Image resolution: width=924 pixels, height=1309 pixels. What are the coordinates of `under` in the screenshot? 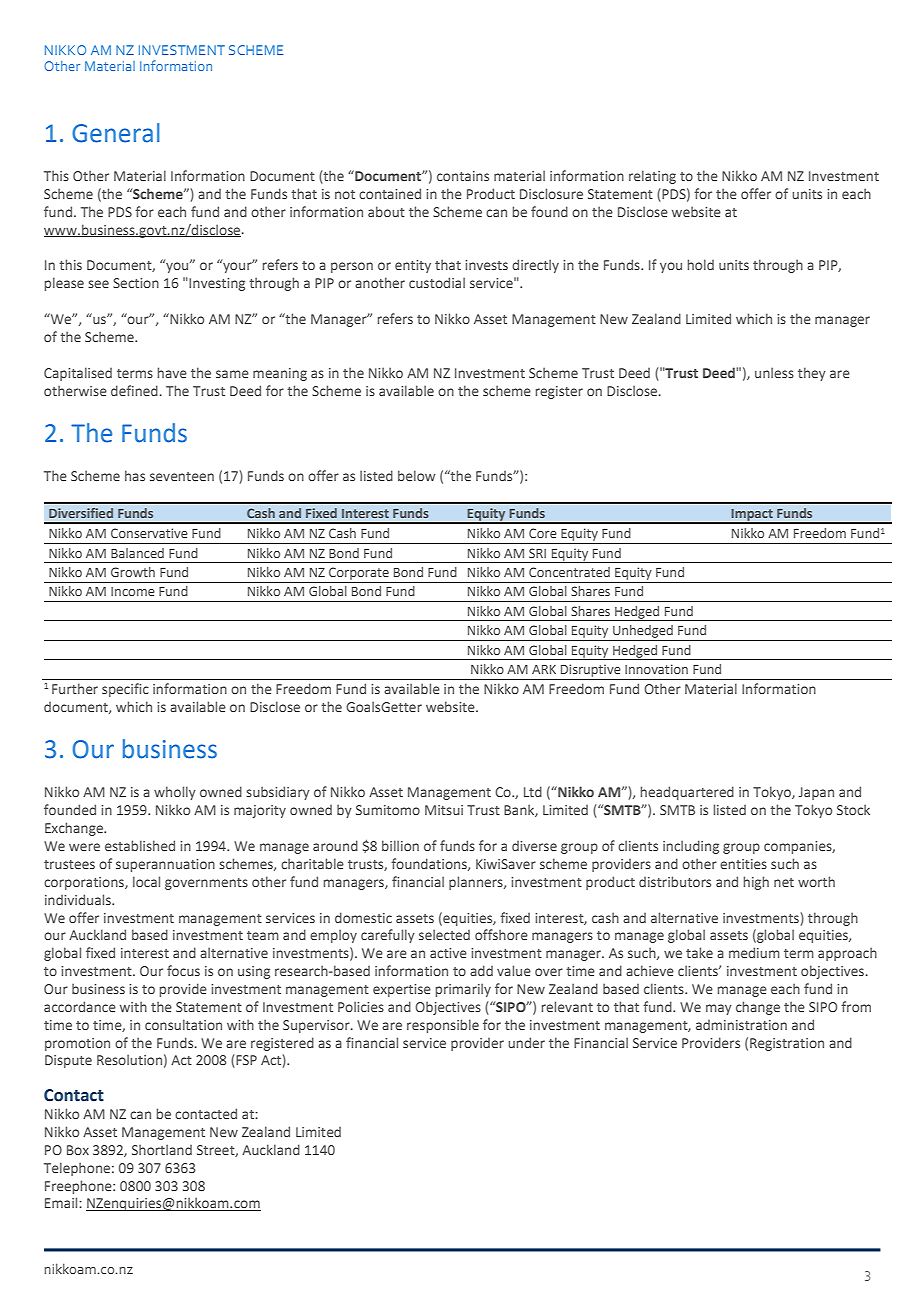 It's located at (526, 1042).
